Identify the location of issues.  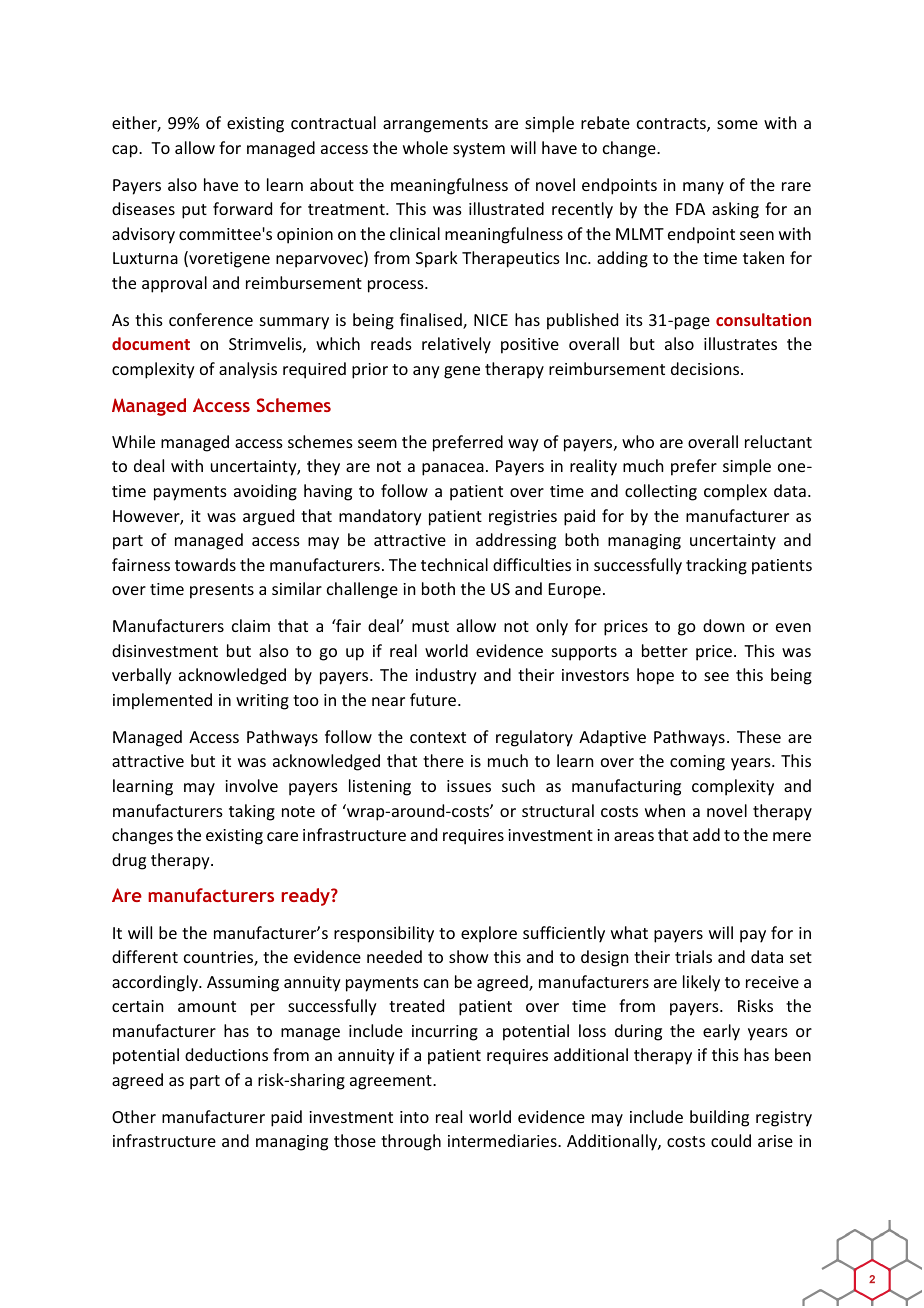
(469, 786).
